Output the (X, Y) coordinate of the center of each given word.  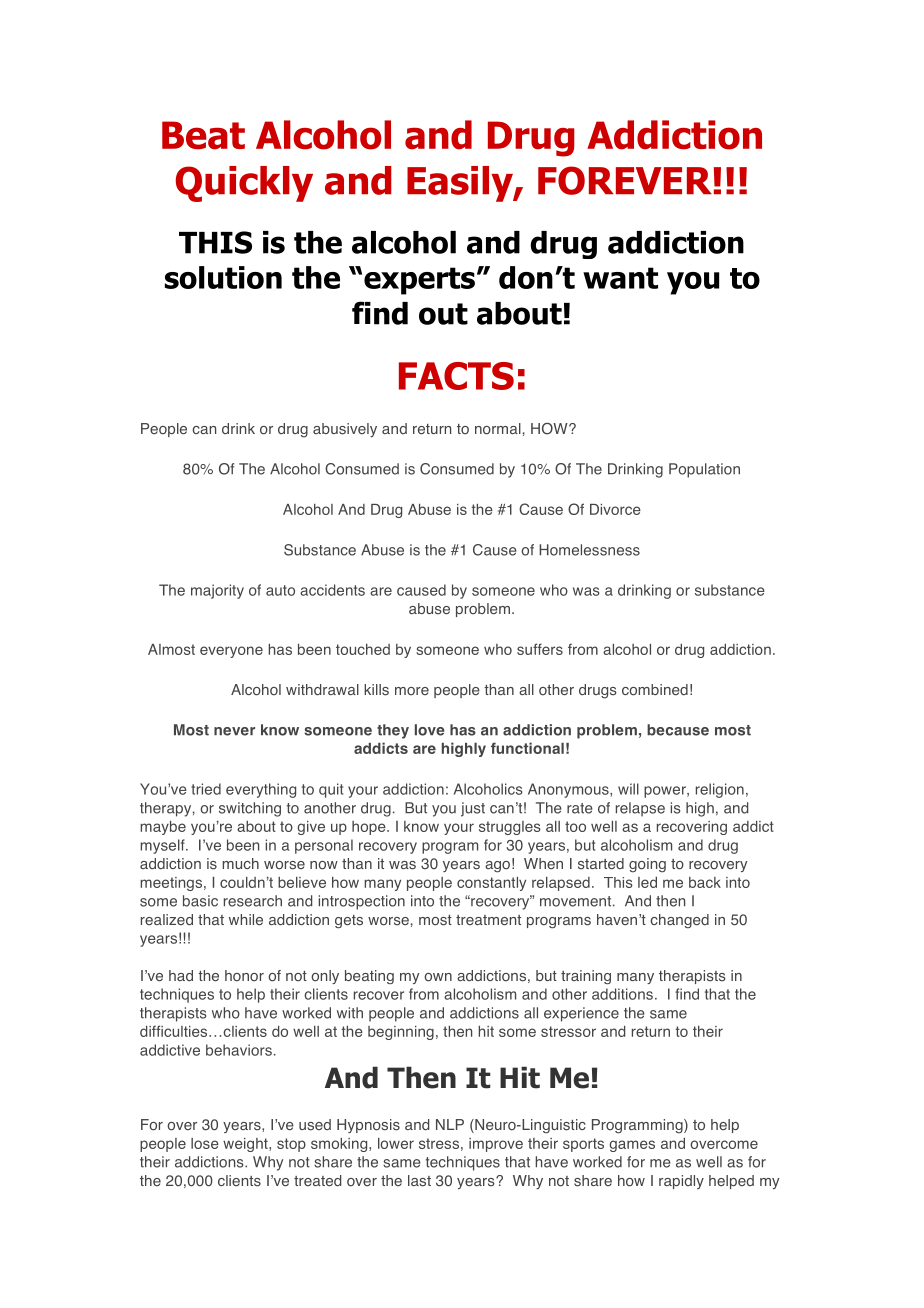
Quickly (244, 184)
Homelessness (589, 550)
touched (363, 649)
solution (223, 277)
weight (246, 1145)
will (628, 789)
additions (622, 994)
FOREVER (625, 180)
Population (704, 470)
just (473, 809)
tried (206, 789)
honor (244, 976)
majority (217, 591)
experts (419, 281)
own (438, 977)
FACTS (456, 376)
